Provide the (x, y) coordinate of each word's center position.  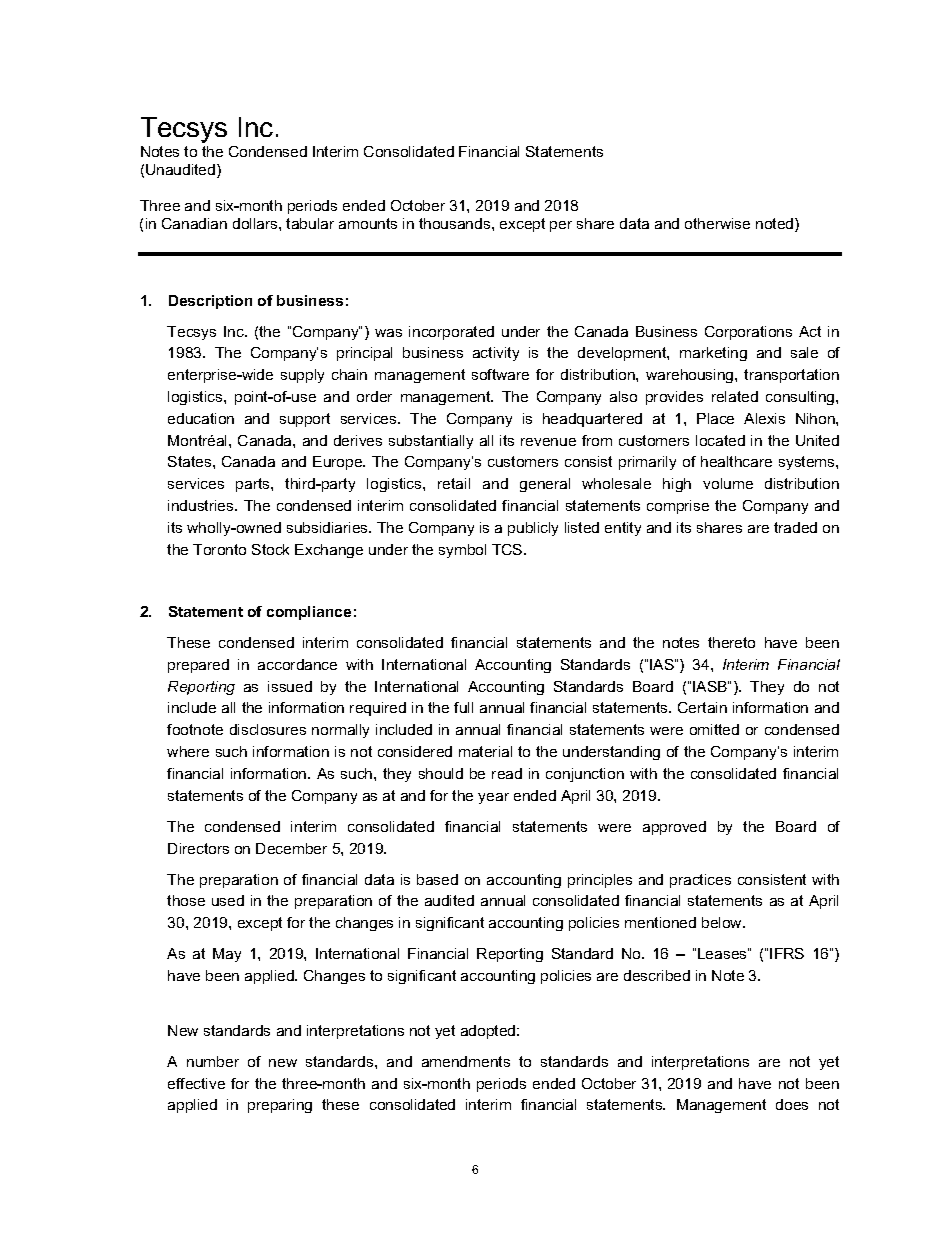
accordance (297, 664)
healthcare (736, 461)
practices (700, 881)
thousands (456, 223)
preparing (280, 1106)
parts (254, 485)
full (463, 707)
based (437, 879)
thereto (731, 642)
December (291, 848)
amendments (466, 1061)
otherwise (717, 223)
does (792, 1104)
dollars (256, 223)
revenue (548, 442)
